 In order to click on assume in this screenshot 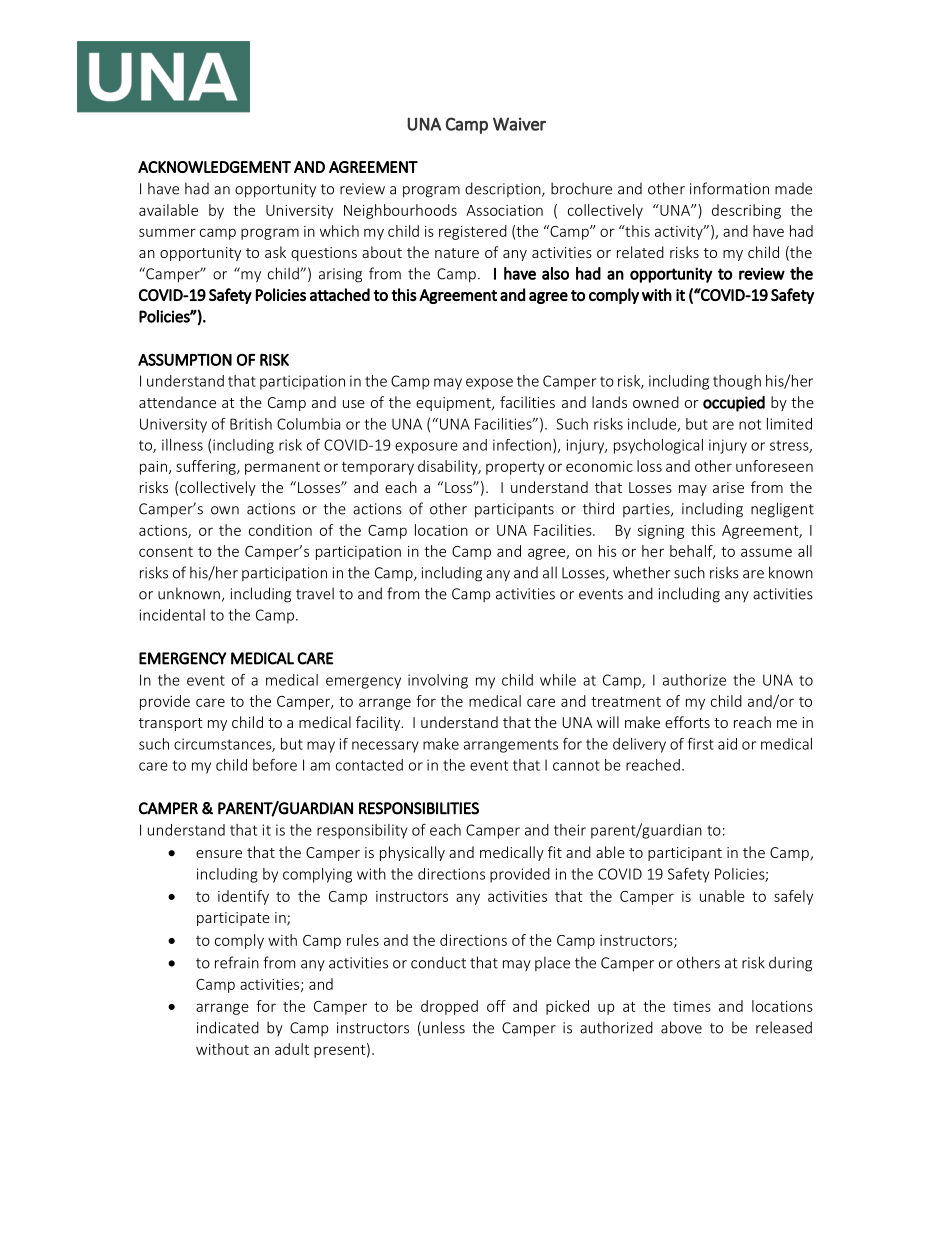, I will do `click(766, 552)`.
